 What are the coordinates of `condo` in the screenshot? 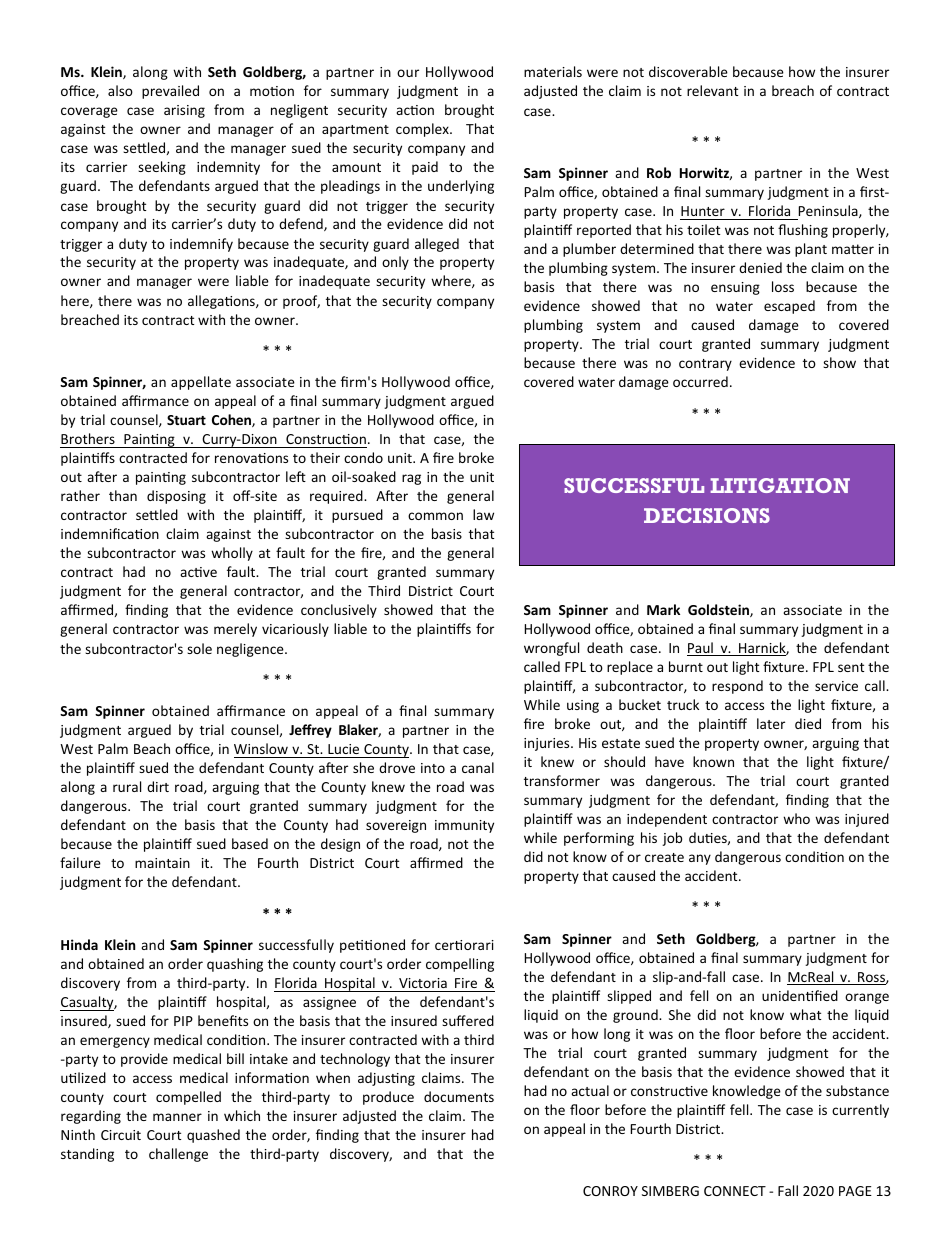 It's located at (363, 457).
